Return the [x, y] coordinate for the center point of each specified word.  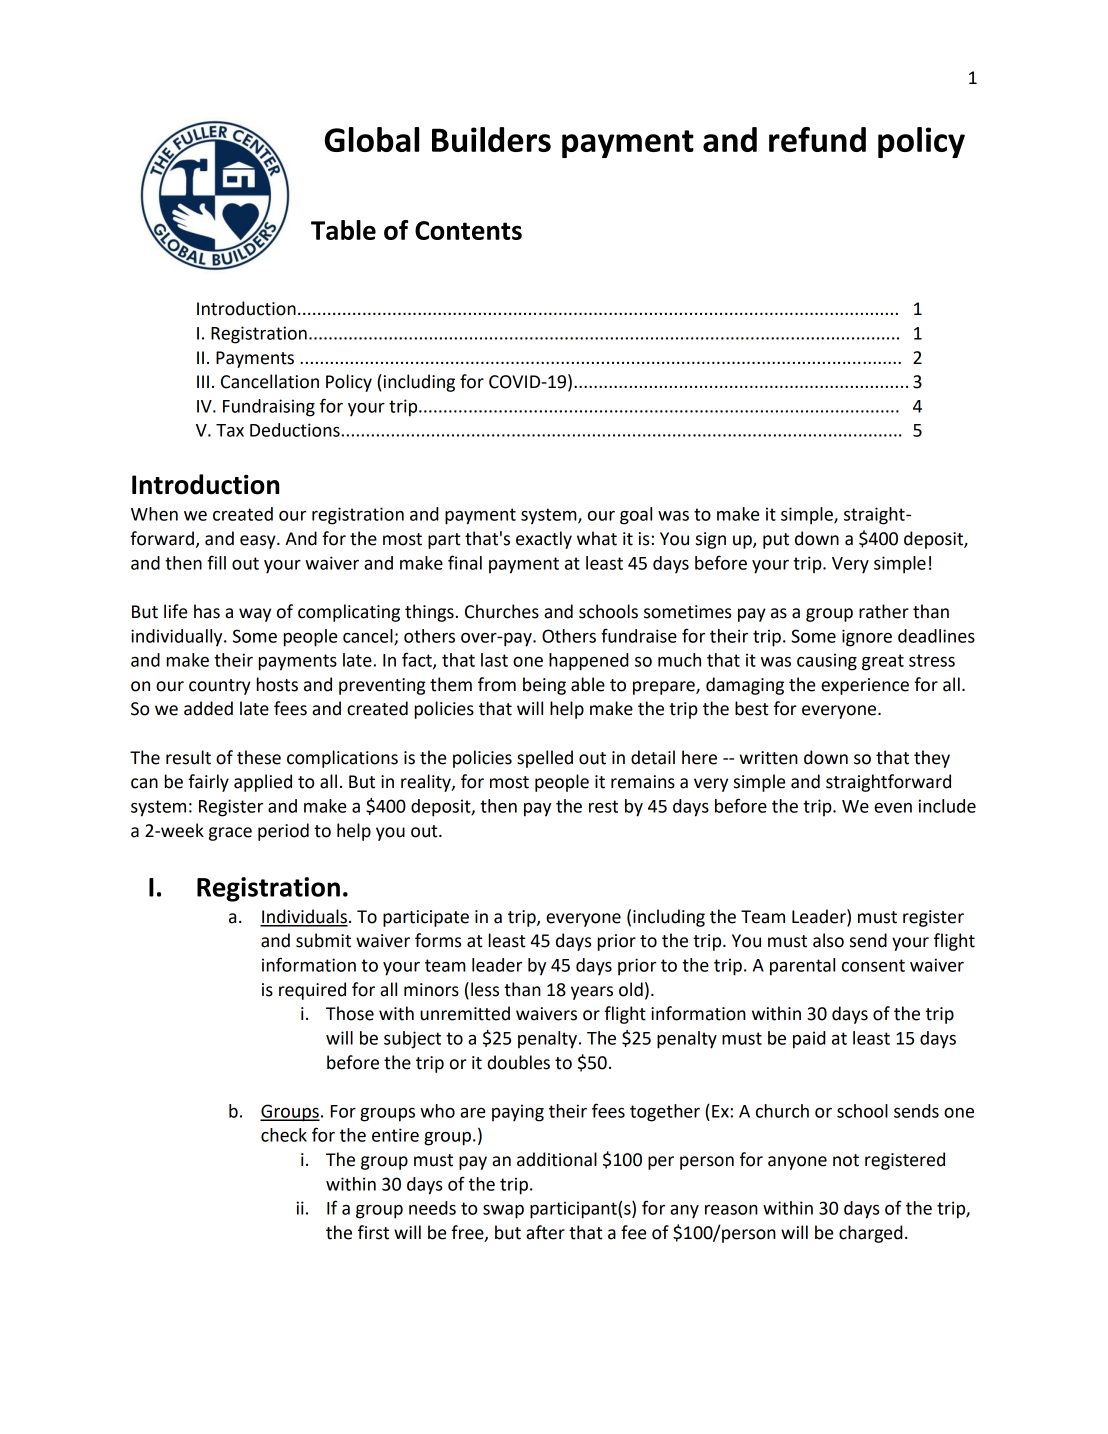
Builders [491, 139]
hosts [277, 684]
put [776, 541]
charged [871, 1234]
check [284, 1135]
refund [817, 139]
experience [865, 686]
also [828, 940]
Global [372, 139]
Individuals [304, 917]
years [592, 993]
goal [636, 516]
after [545, 1232]
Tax [230, 430]
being [544, 686]
